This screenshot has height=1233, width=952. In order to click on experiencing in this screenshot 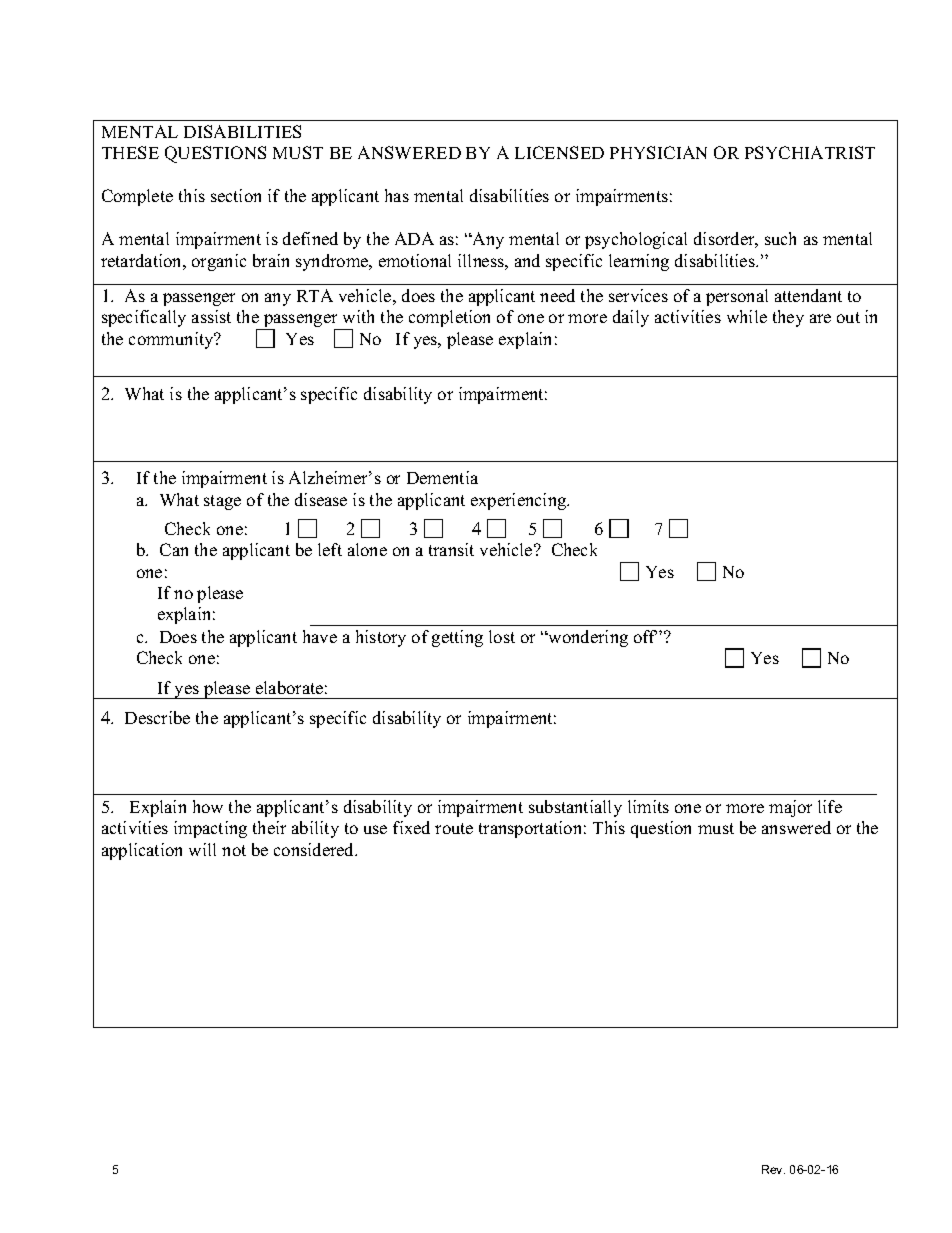, I will do `click(520, 501)`.
